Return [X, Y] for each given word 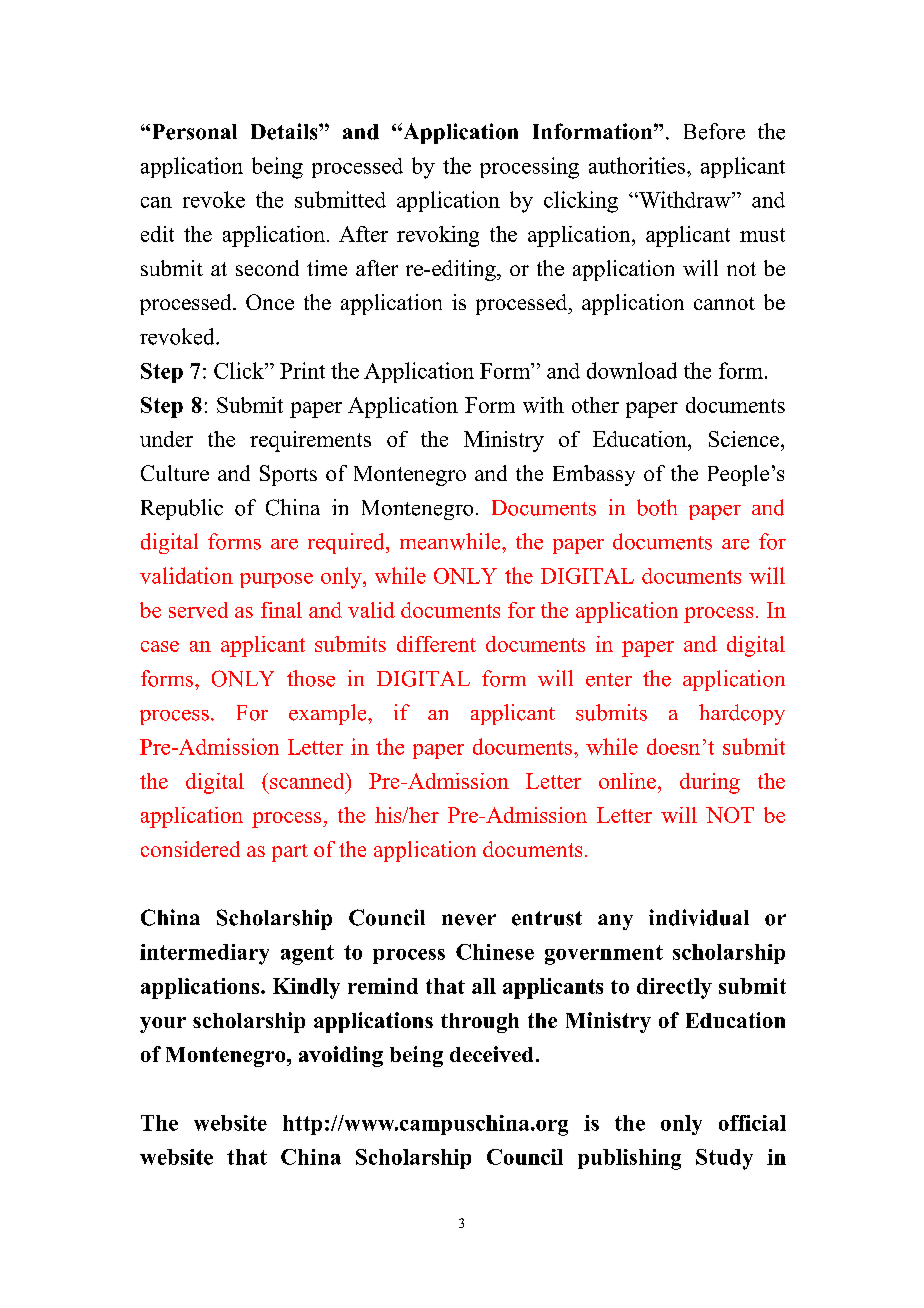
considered [190, 849]
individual [699, 917]
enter [609, 680]
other [595, 405]
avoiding [341, 1056]
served [198, 610]
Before [714, 131]
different [436, 644]
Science [744, 439]
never [469, 920]
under [166, 439]
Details [285, 131]
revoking [438, 236]
